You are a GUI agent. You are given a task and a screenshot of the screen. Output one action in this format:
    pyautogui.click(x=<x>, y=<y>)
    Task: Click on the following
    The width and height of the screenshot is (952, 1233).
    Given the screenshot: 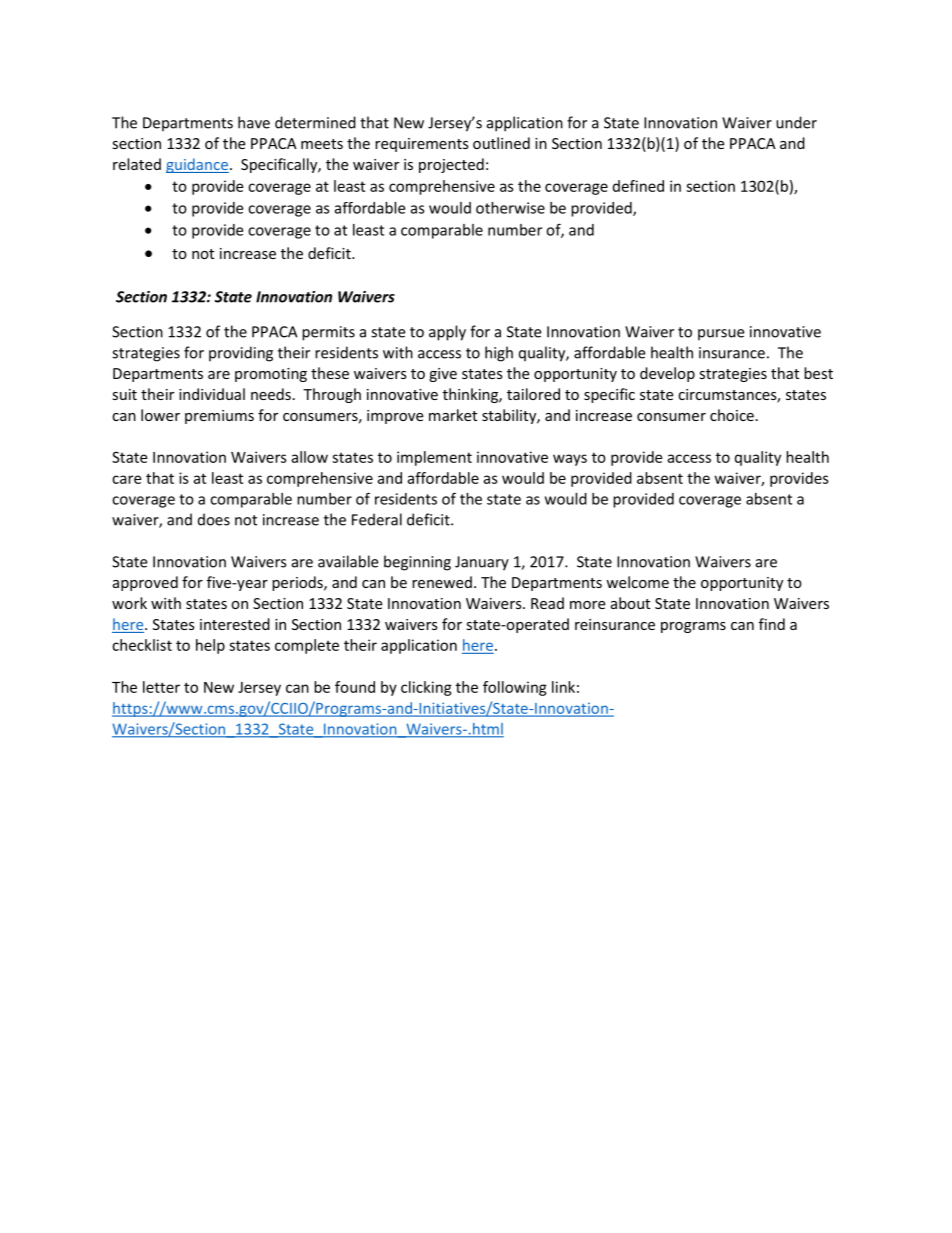 What is the action you would take?
    pyautogui.click(x=515, y=688)
